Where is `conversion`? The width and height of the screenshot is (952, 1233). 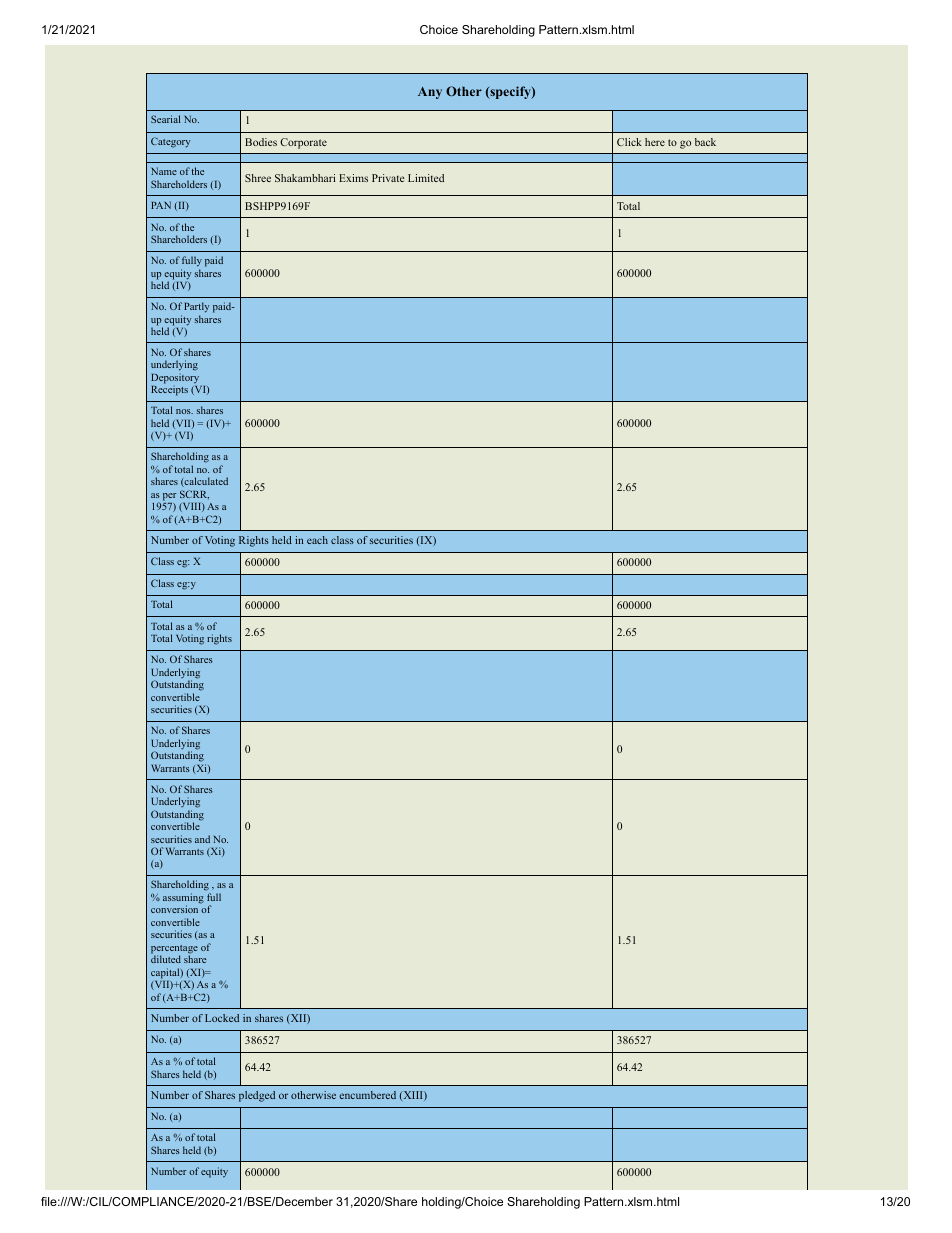 conversion is located at coordinates (174, 909).
